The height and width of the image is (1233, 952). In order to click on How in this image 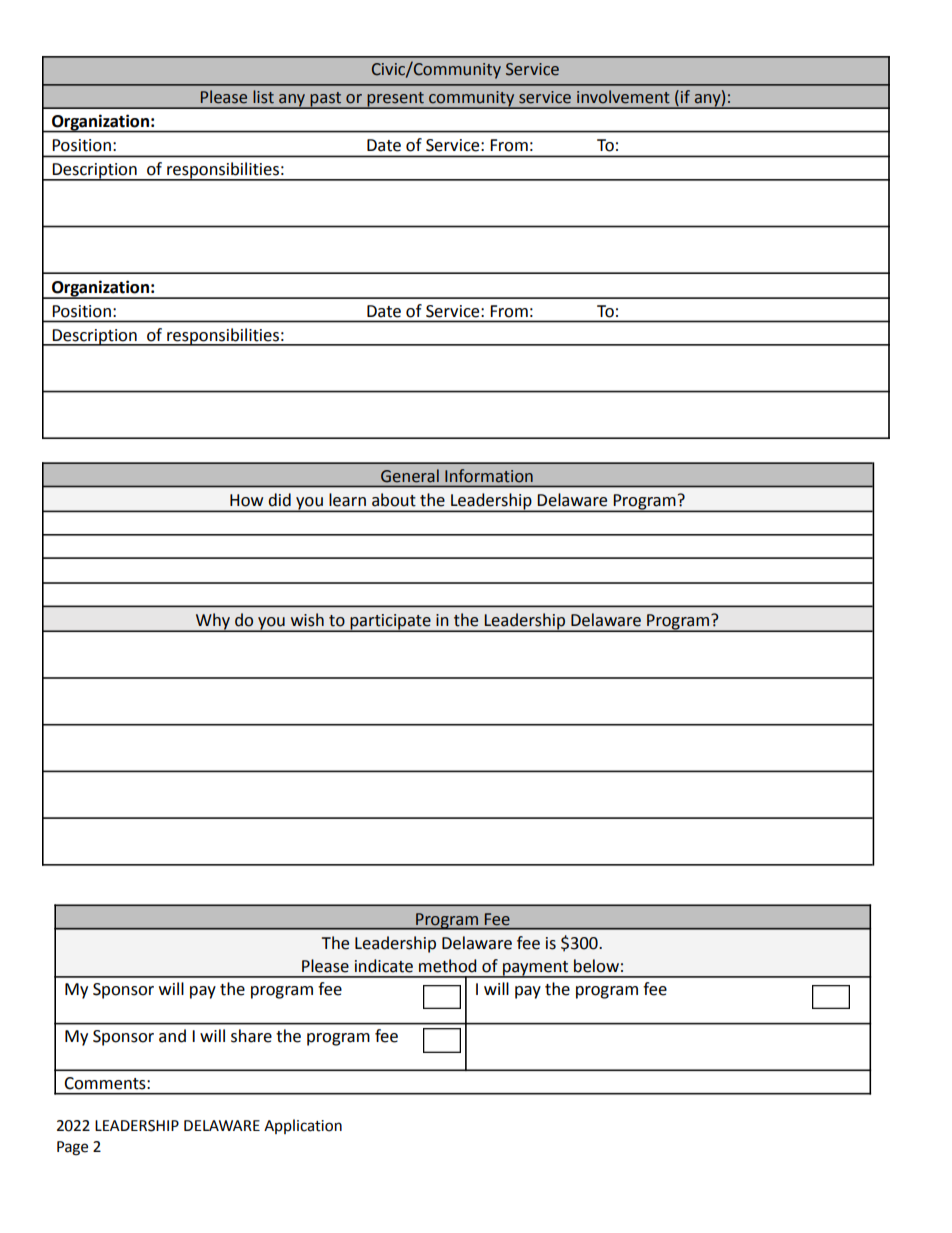, I will do `click(246, 500)`.
